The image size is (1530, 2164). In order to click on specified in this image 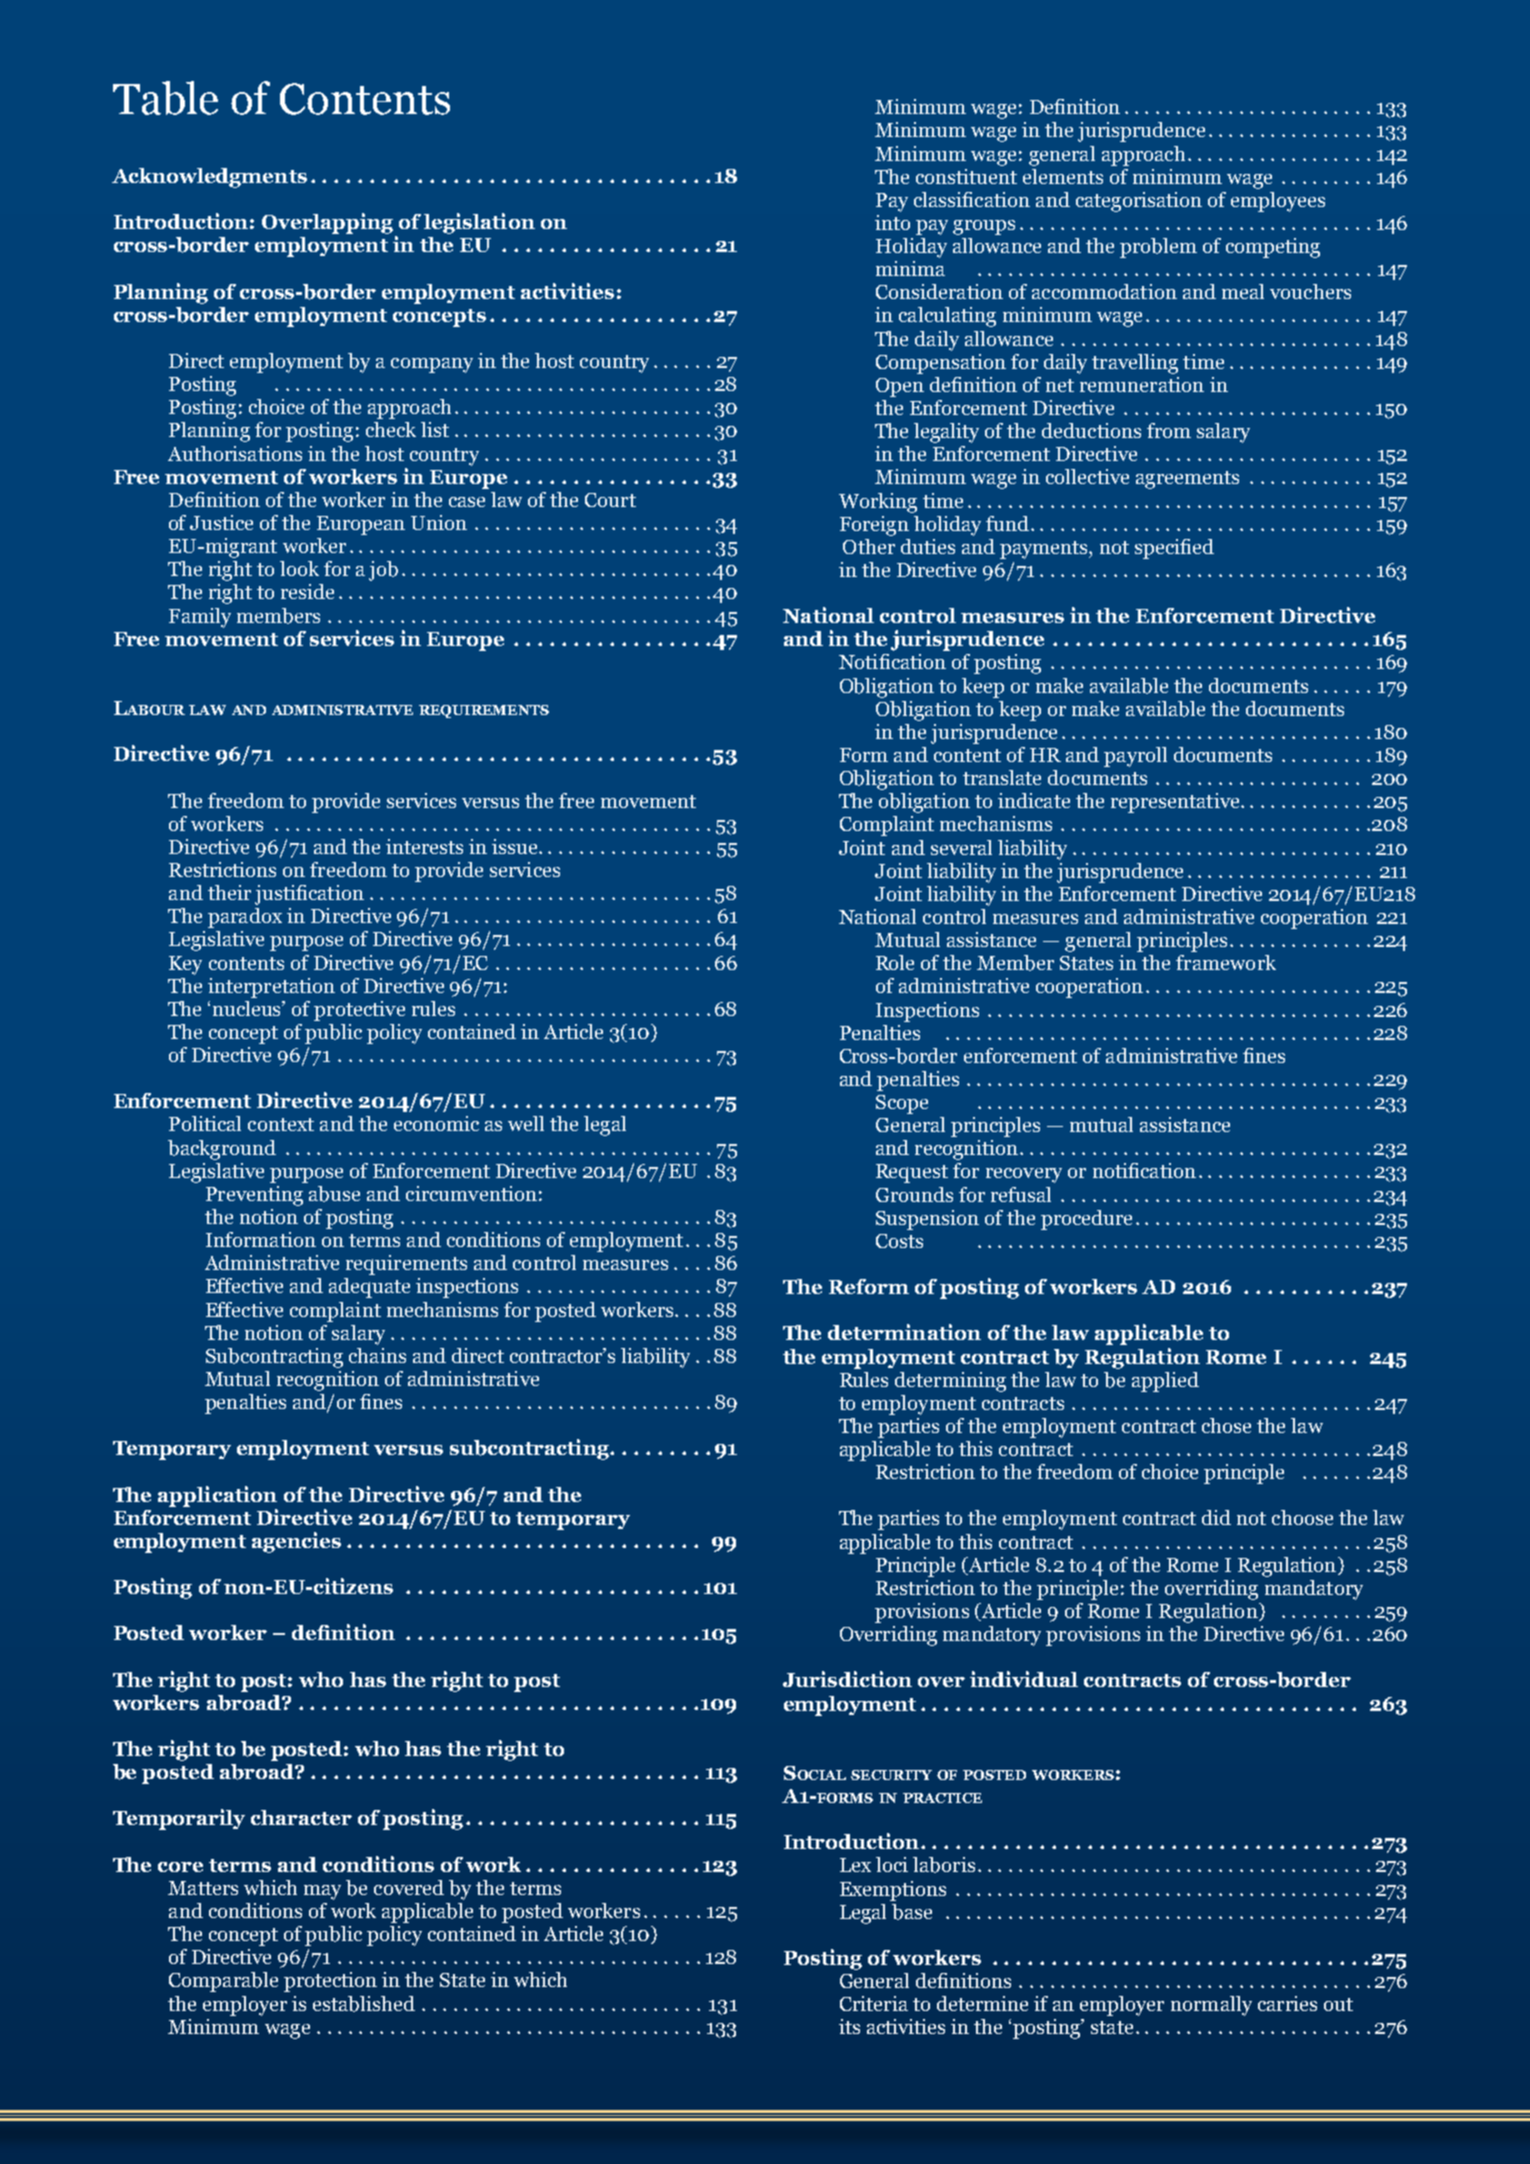, I will do `click(1174, 549)`.
